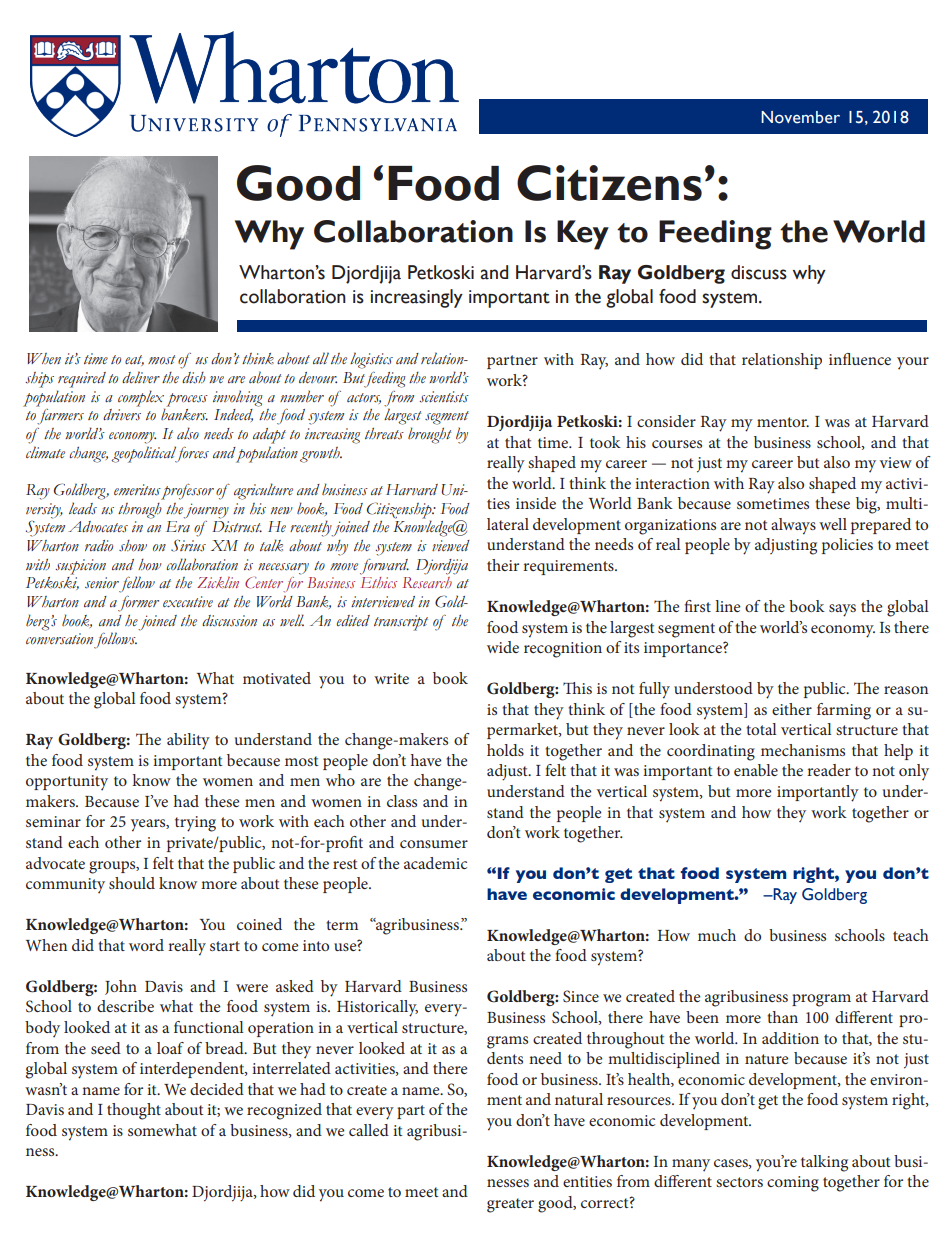  What do you see at coordinates (717, 935) in the image?
I see `much` at bounding box center [717, 935].
